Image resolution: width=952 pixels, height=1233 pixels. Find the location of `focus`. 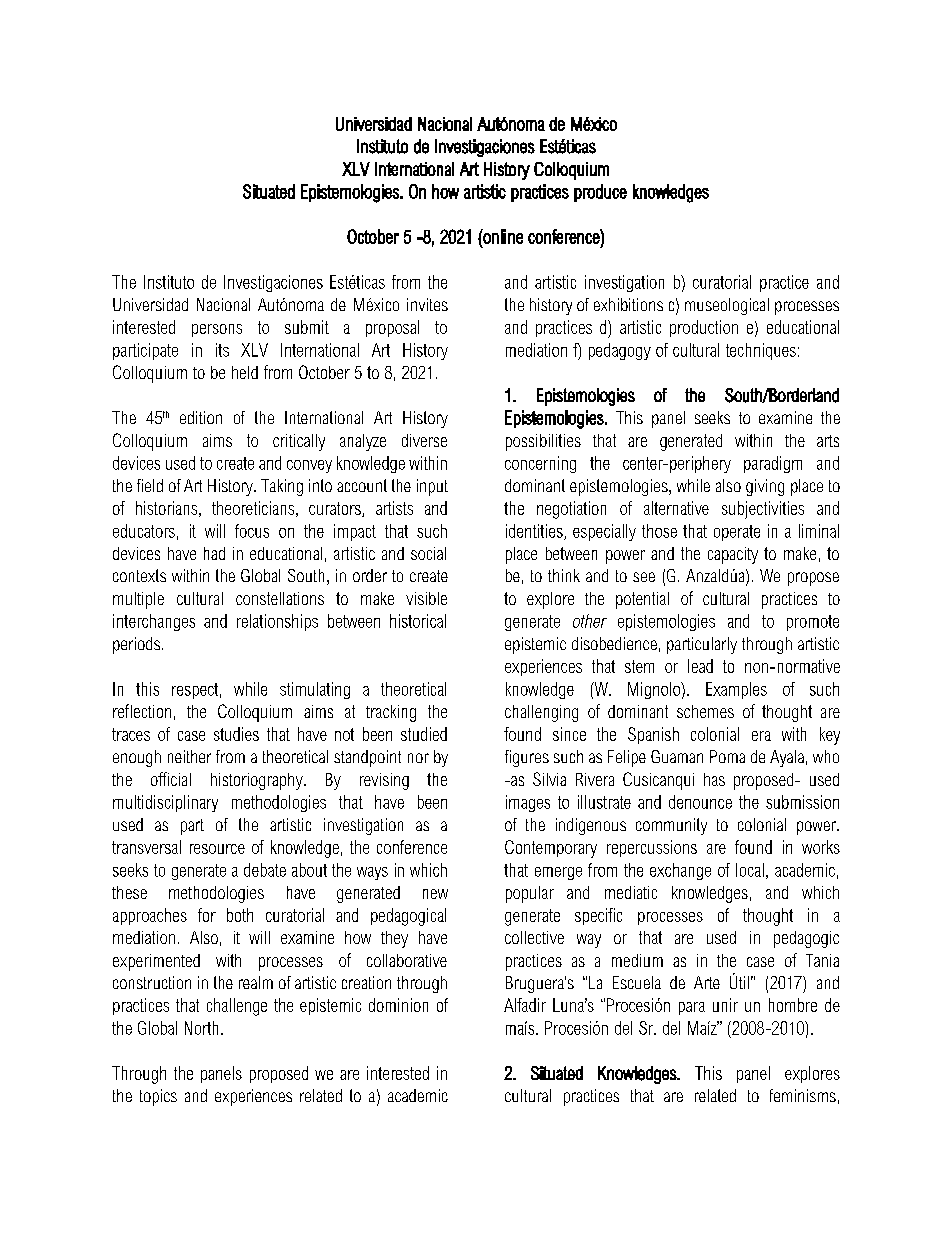

focus is located at coordinates (252, 531).
